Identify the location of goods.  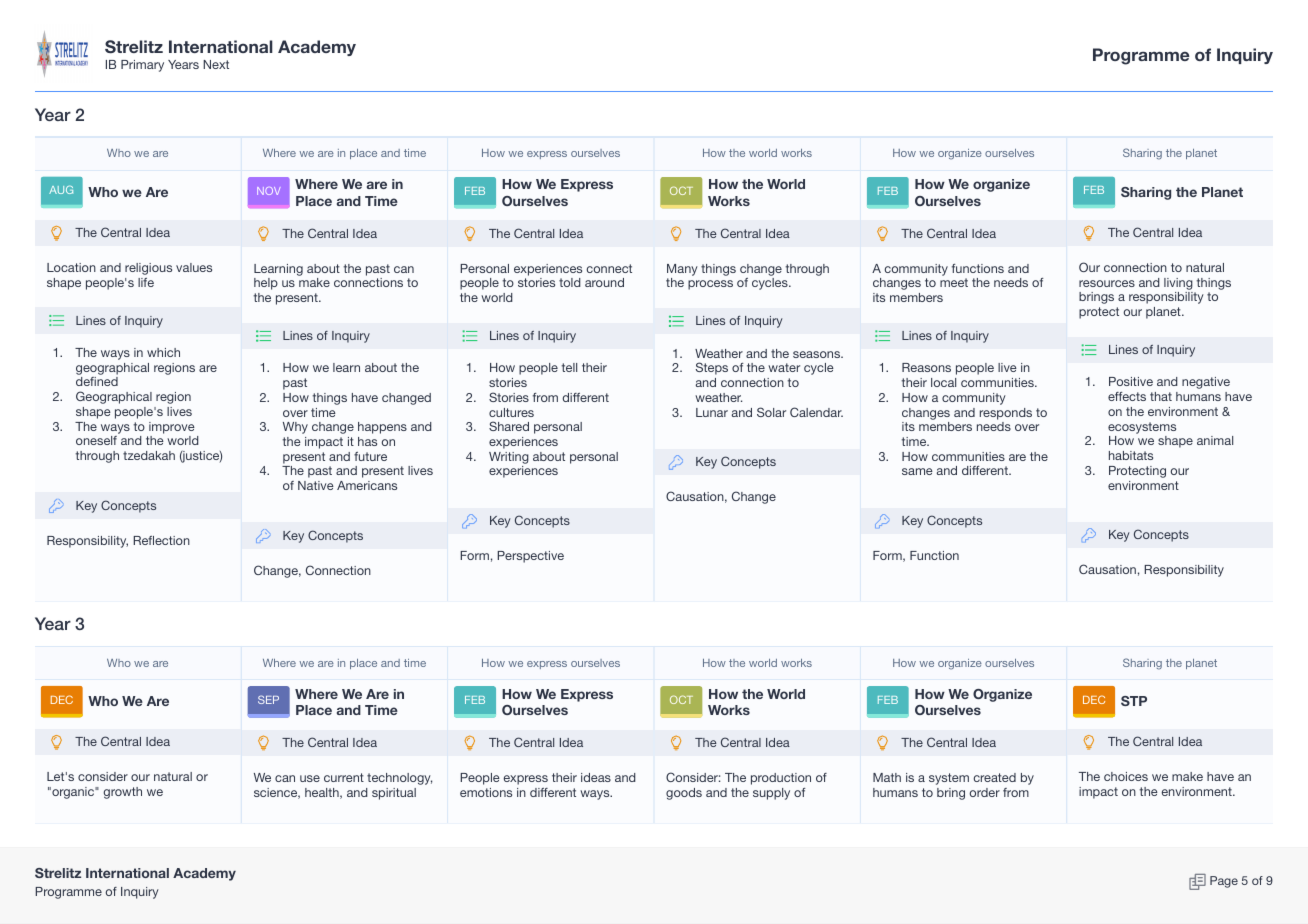
(684, 794).
